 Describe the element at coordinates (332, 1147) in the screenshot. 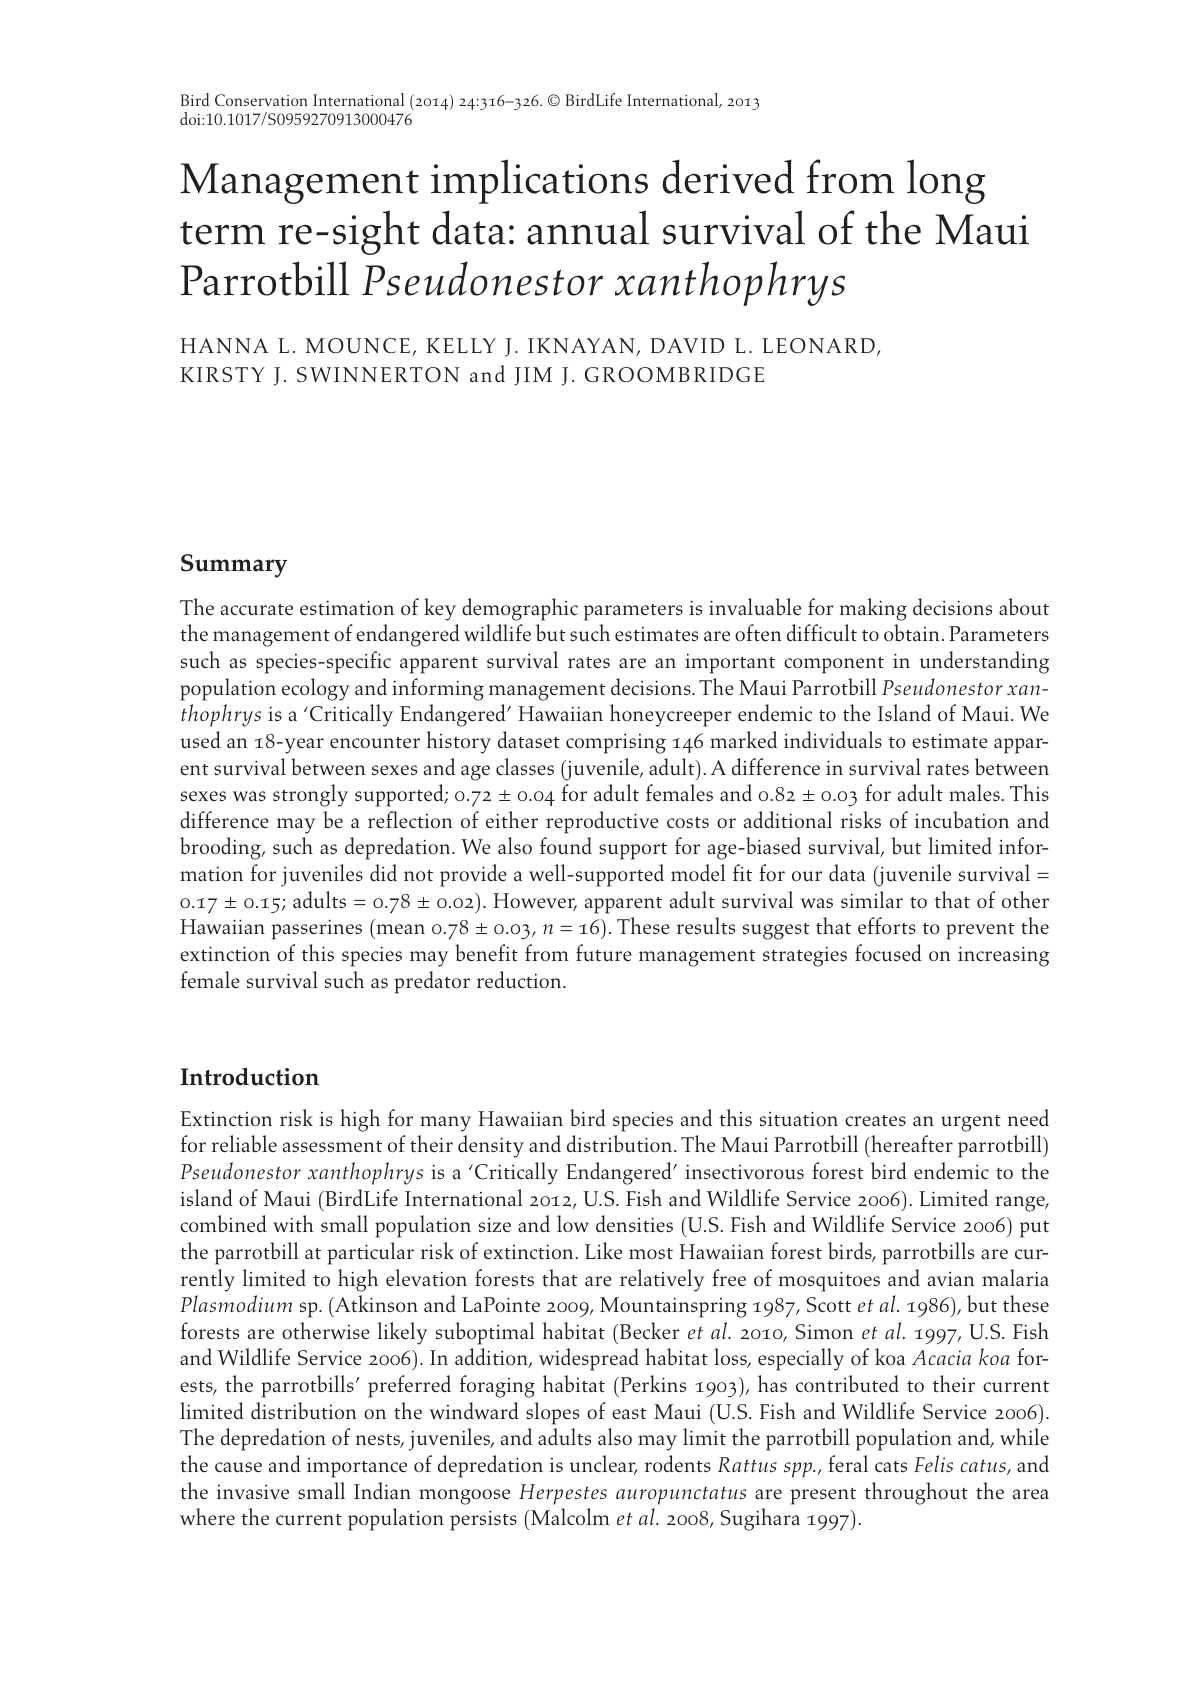

I see `assessment` at that location.
